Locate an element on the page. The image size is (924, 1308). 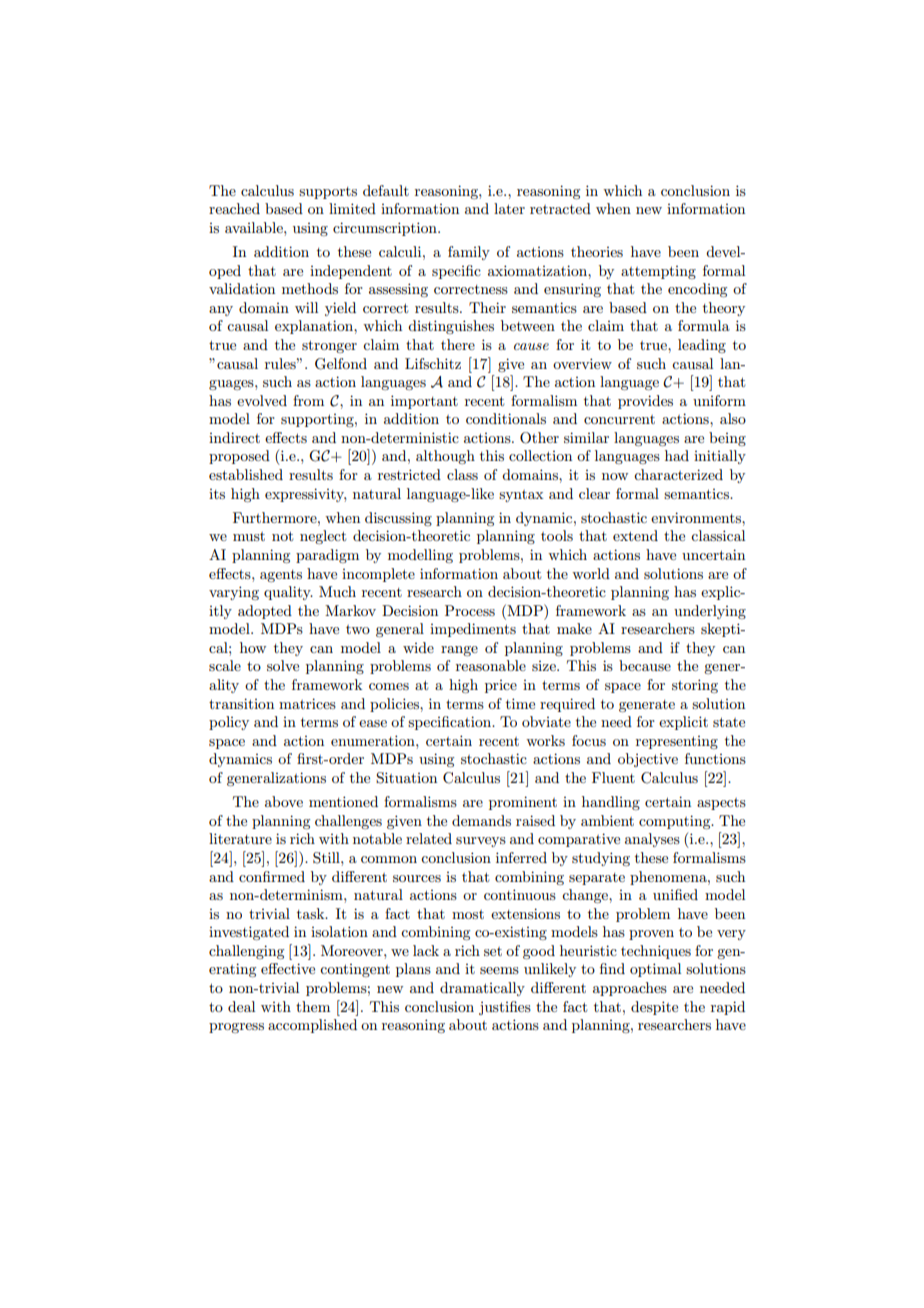
them is located at coordinates (313, 1006).
